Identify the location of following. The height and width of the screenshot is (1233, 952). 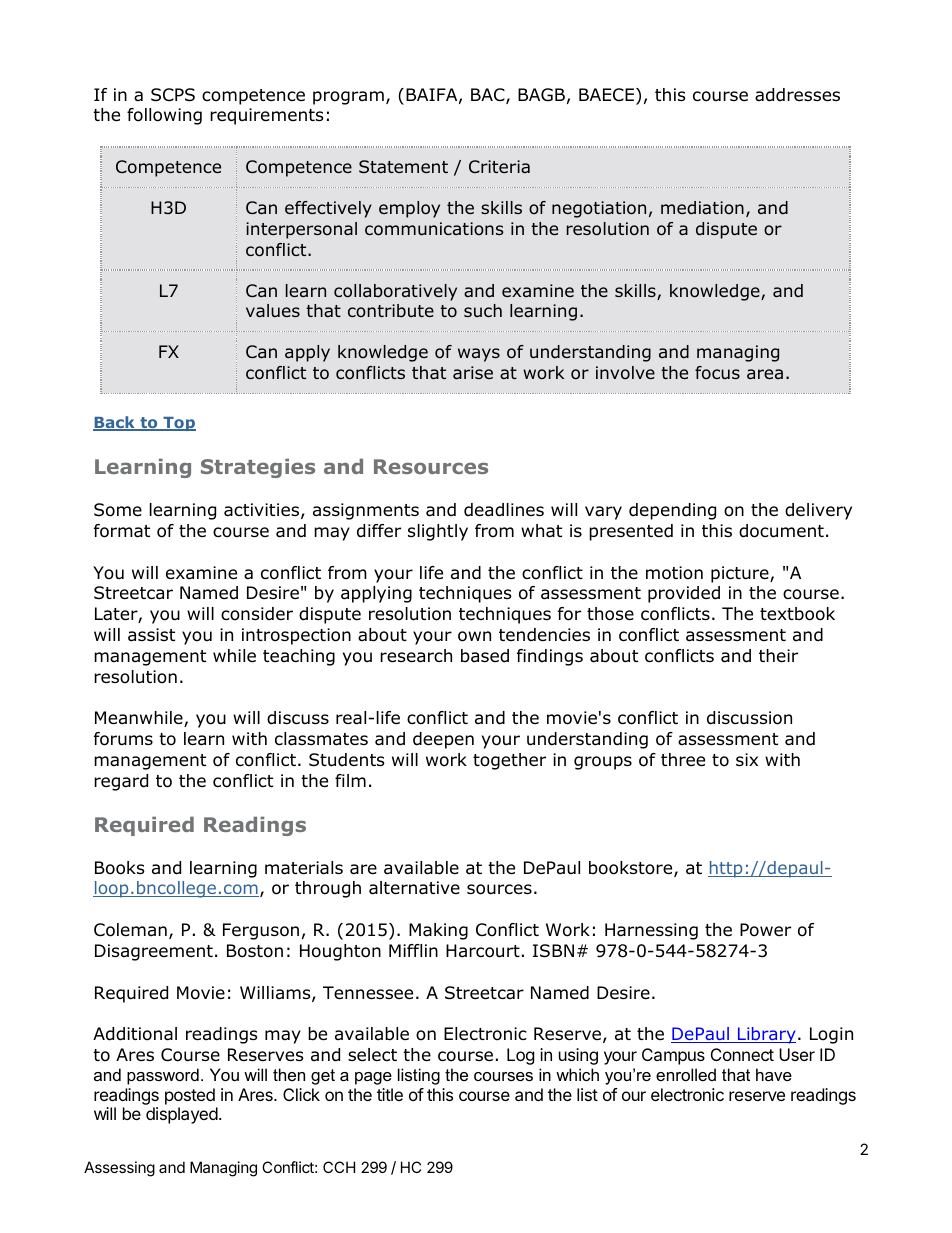
(164, 116).
